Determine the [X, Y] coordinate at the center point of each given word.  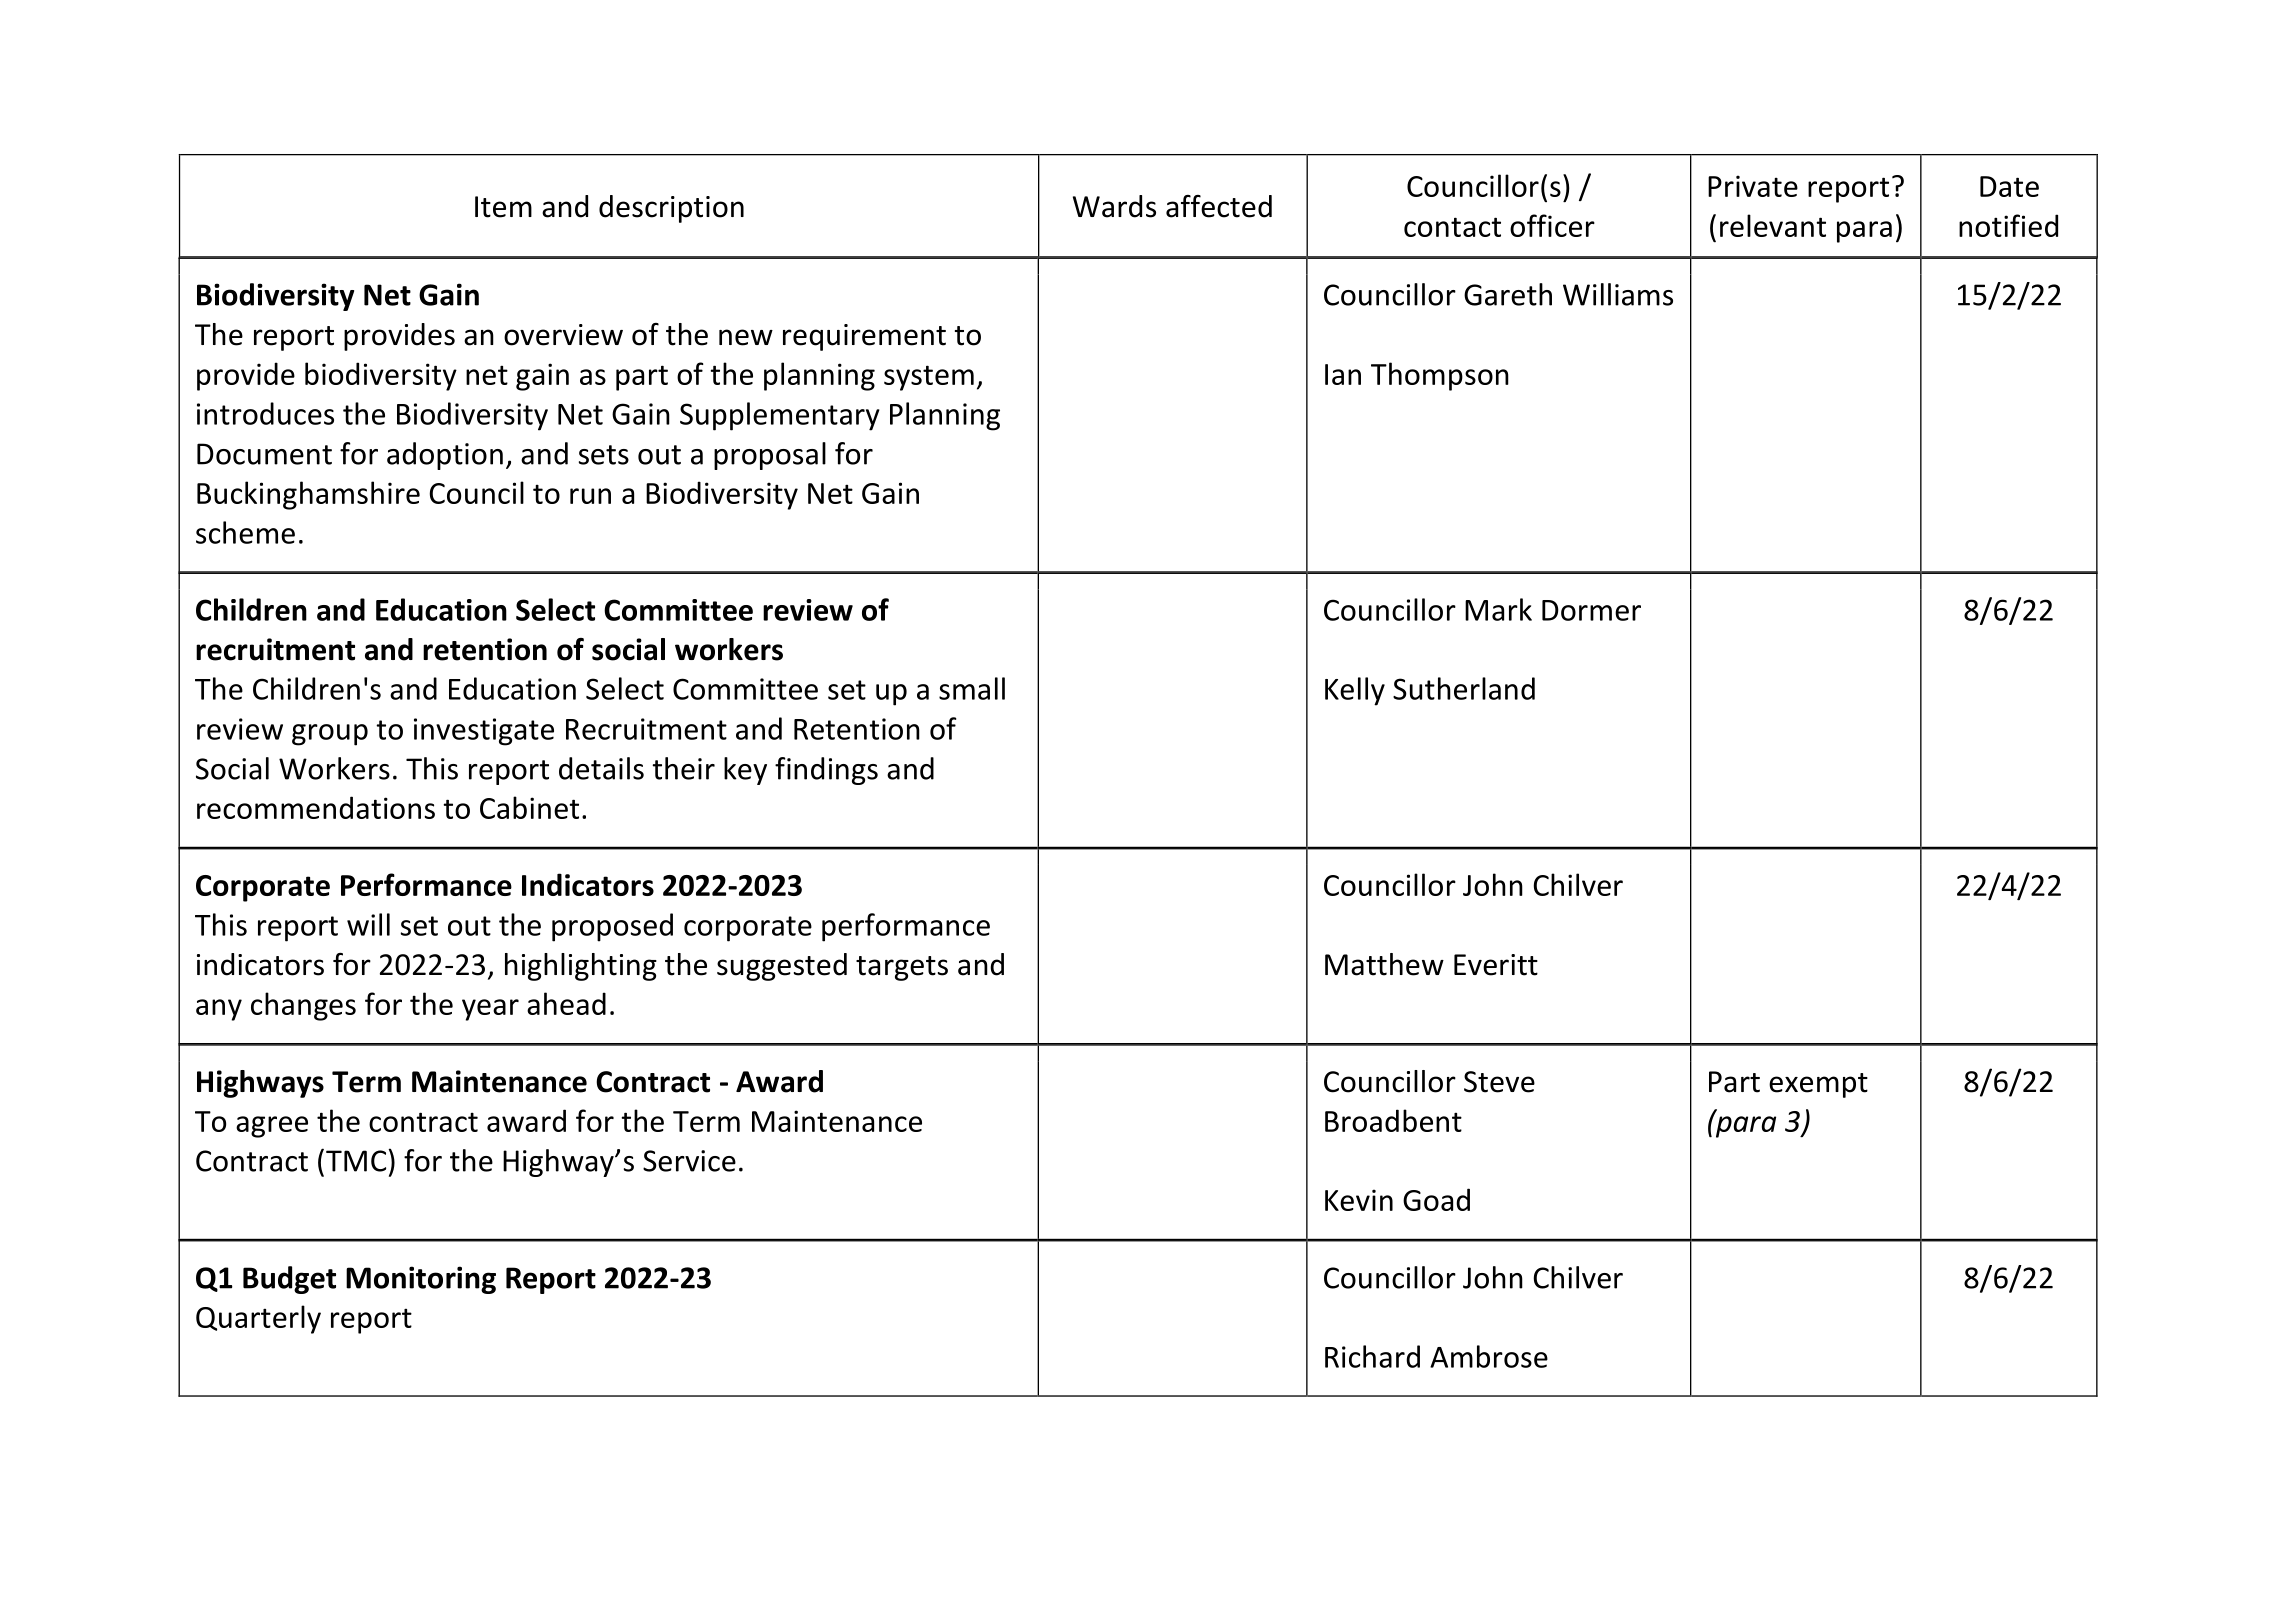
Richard [1372, 1356]
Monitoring [421, 1280]
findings [826, 771]
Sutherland [1464, 688]
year [490, 1010]
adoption [445, 456]
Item [503, 207]
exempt [1818, 1085]
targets [902, 968]
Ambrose [1489, 1356]
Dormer [1591, 610]
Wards [1114, 206]
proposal [770, 456]
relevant [1773, 225]
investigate [484, 732]
